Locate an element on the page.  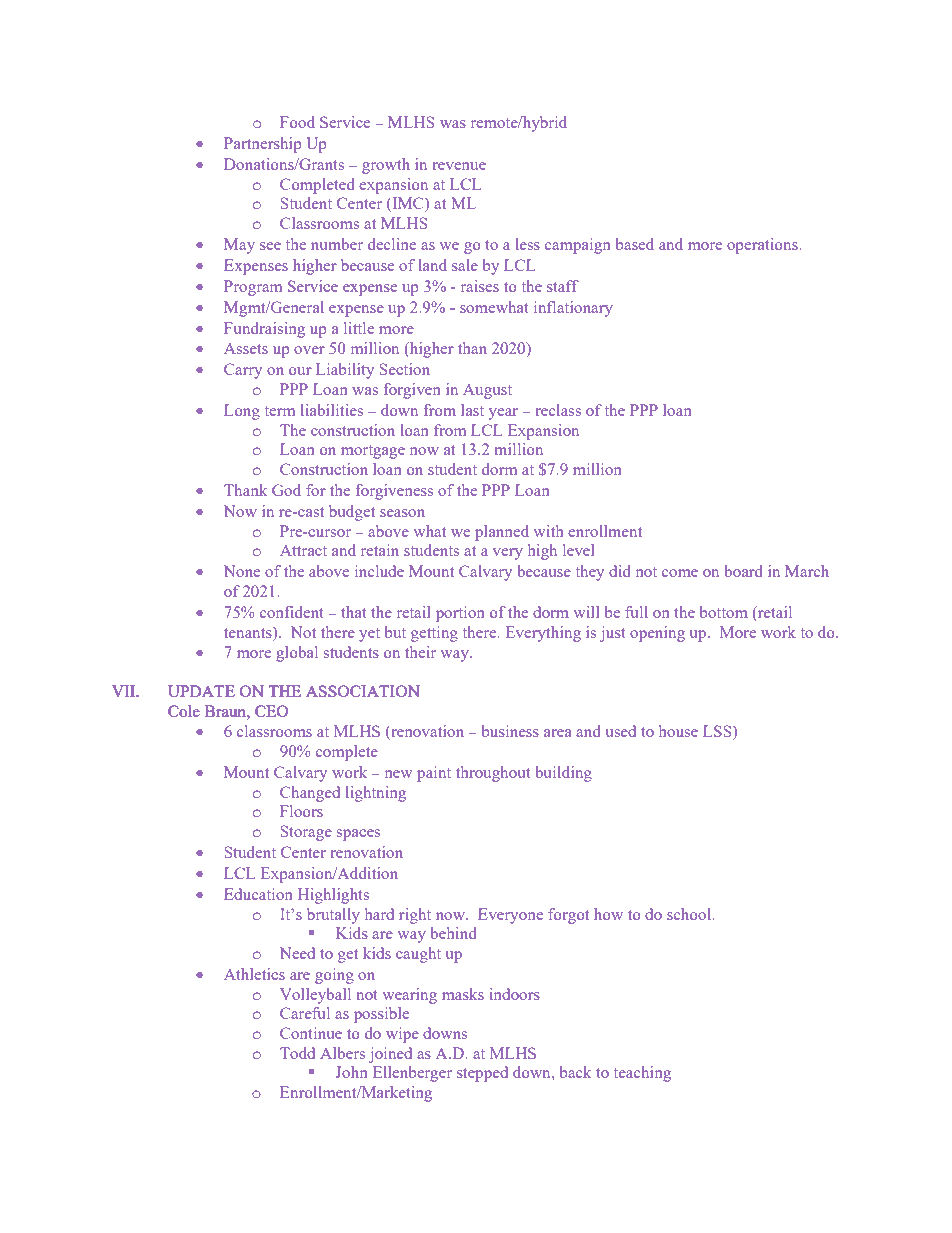
Todd is located at coordinates (297, 1053).
